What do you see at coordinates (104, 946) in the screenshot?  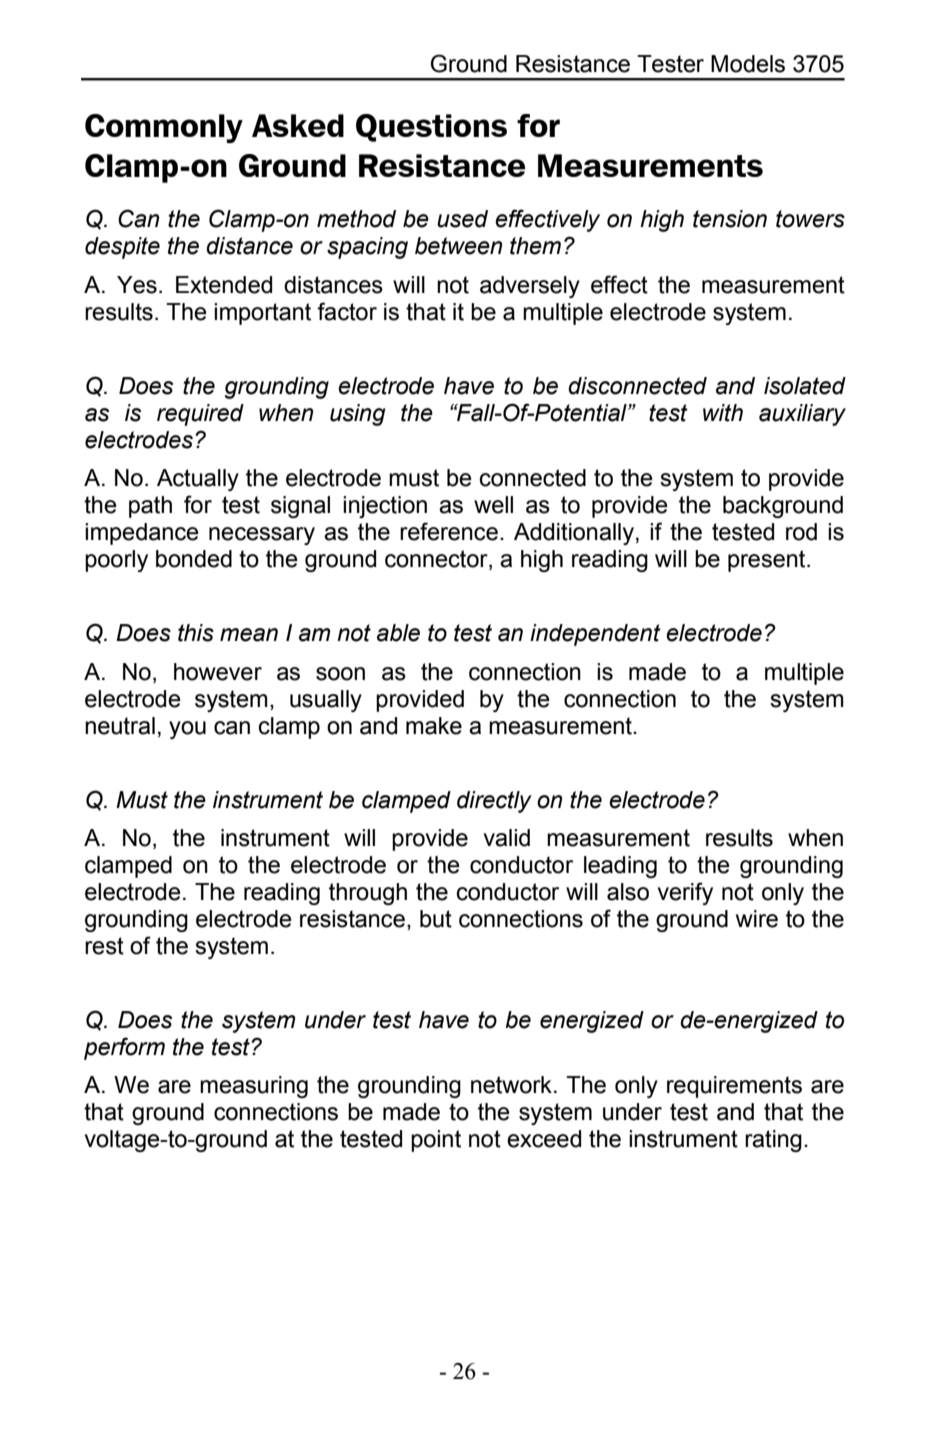 I see `rest` at bounding box center [104, 946].
